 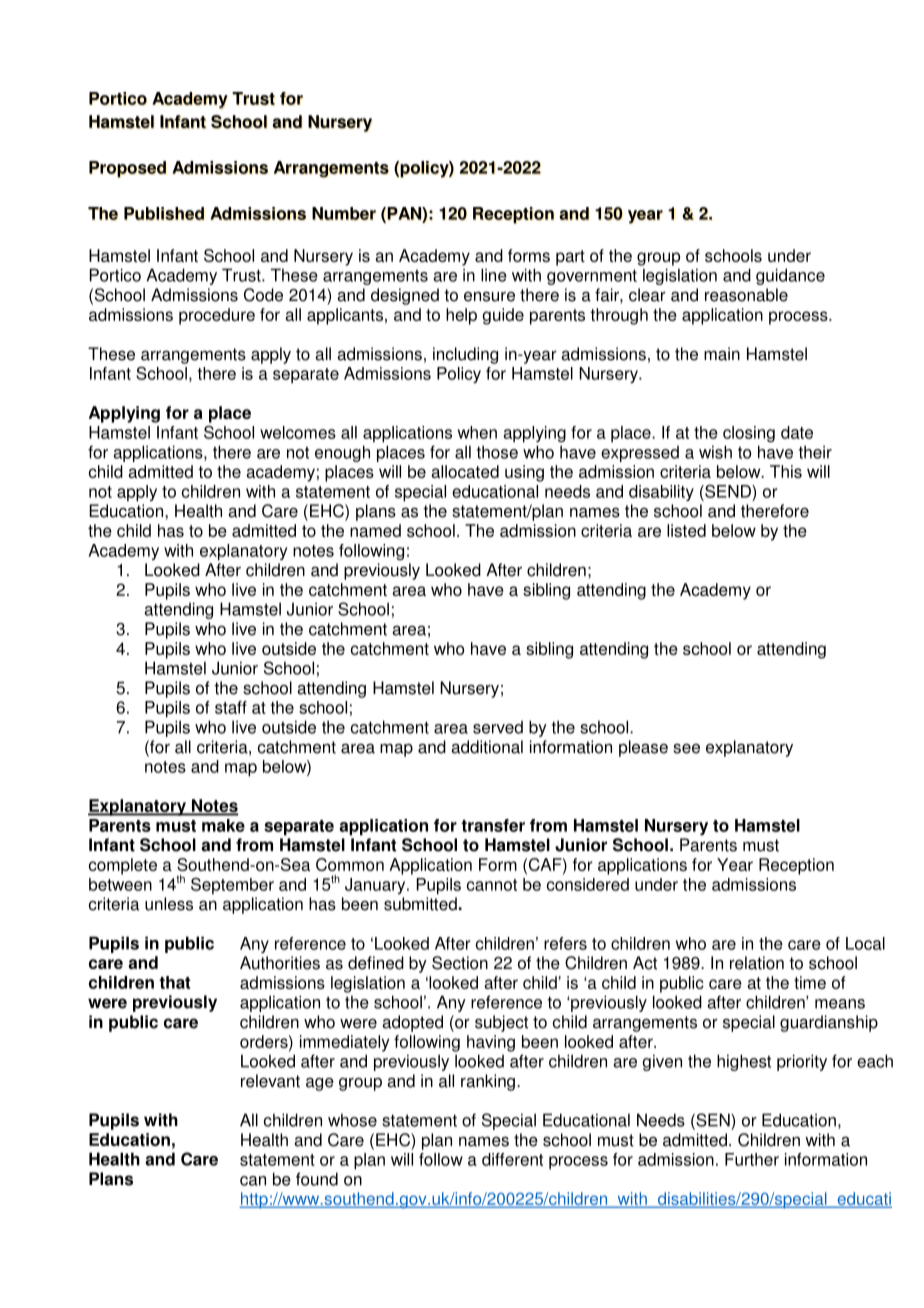 What do you see at coordinates (298, 432) in the document?
I see `welcomes` at bounding box center [298, 432].
